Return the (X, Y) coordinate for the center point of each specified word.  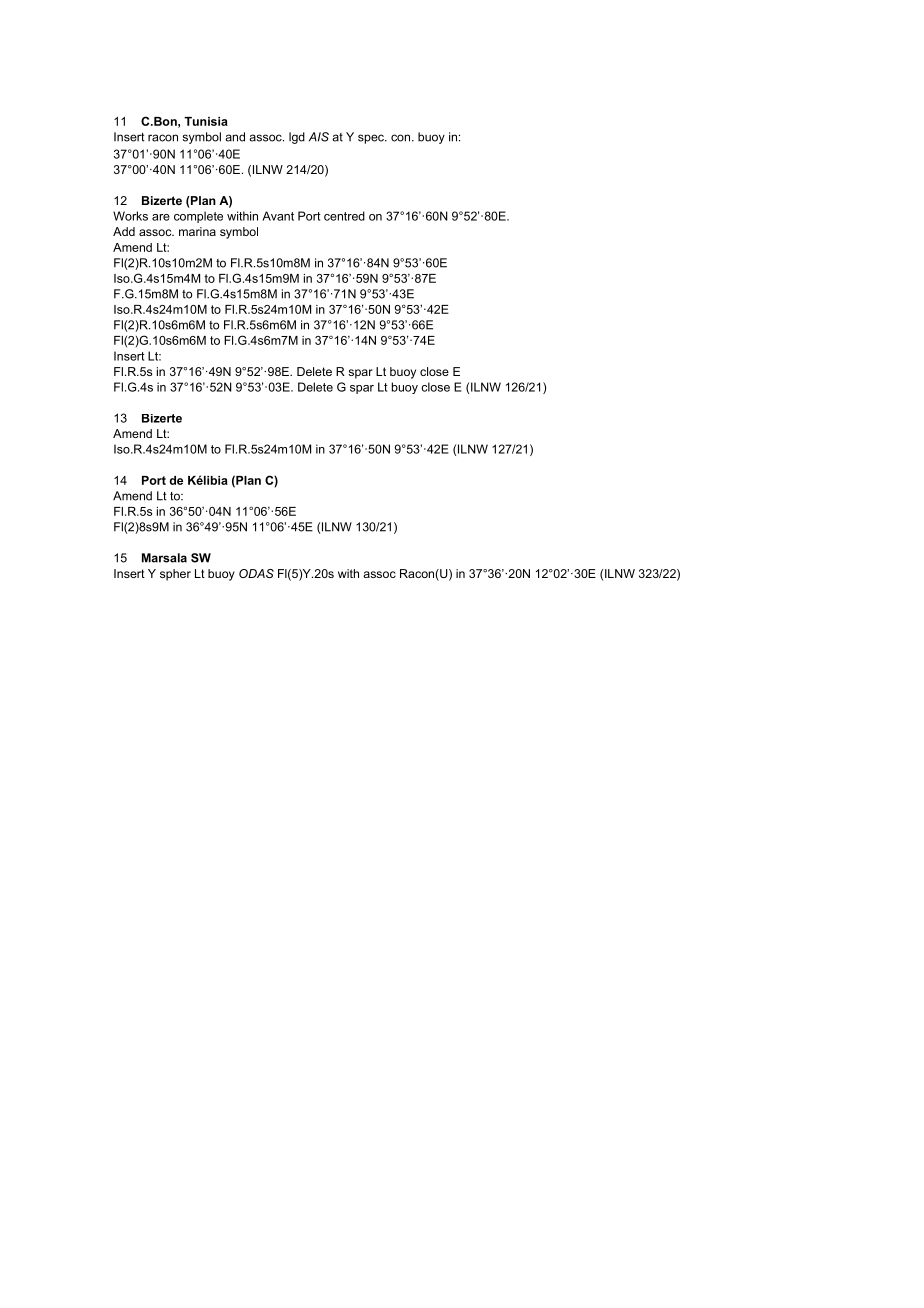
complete (198, 217)
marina (197, 231)
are (161, 217)
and (235, 137)
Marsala (164, 558)
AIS (319, 137)
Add (124, 231)
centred (344, 216)
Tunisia (206, 121)
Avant (278, 216)
